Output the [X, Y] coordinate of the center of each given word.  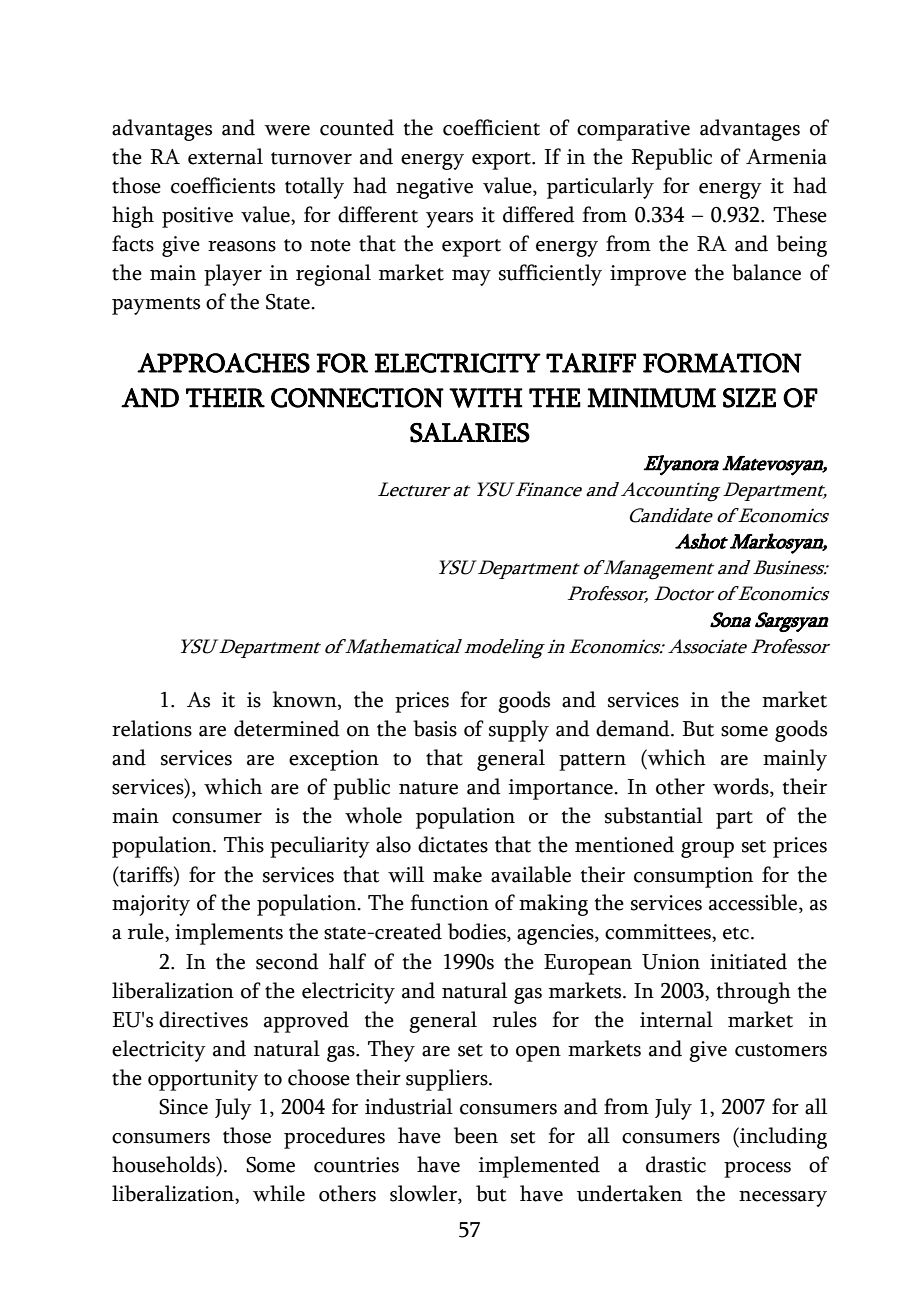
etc [737, 933]
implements [229, 934]
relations [152, 728]
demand [634, 728]
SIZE [749, 398]
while [279, 1193]
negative [434, 188]
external [225, 156]
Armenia [786, 157]
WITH [486, 398]
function [449, 902]
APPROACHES [223, 363]
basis [435, 728]
